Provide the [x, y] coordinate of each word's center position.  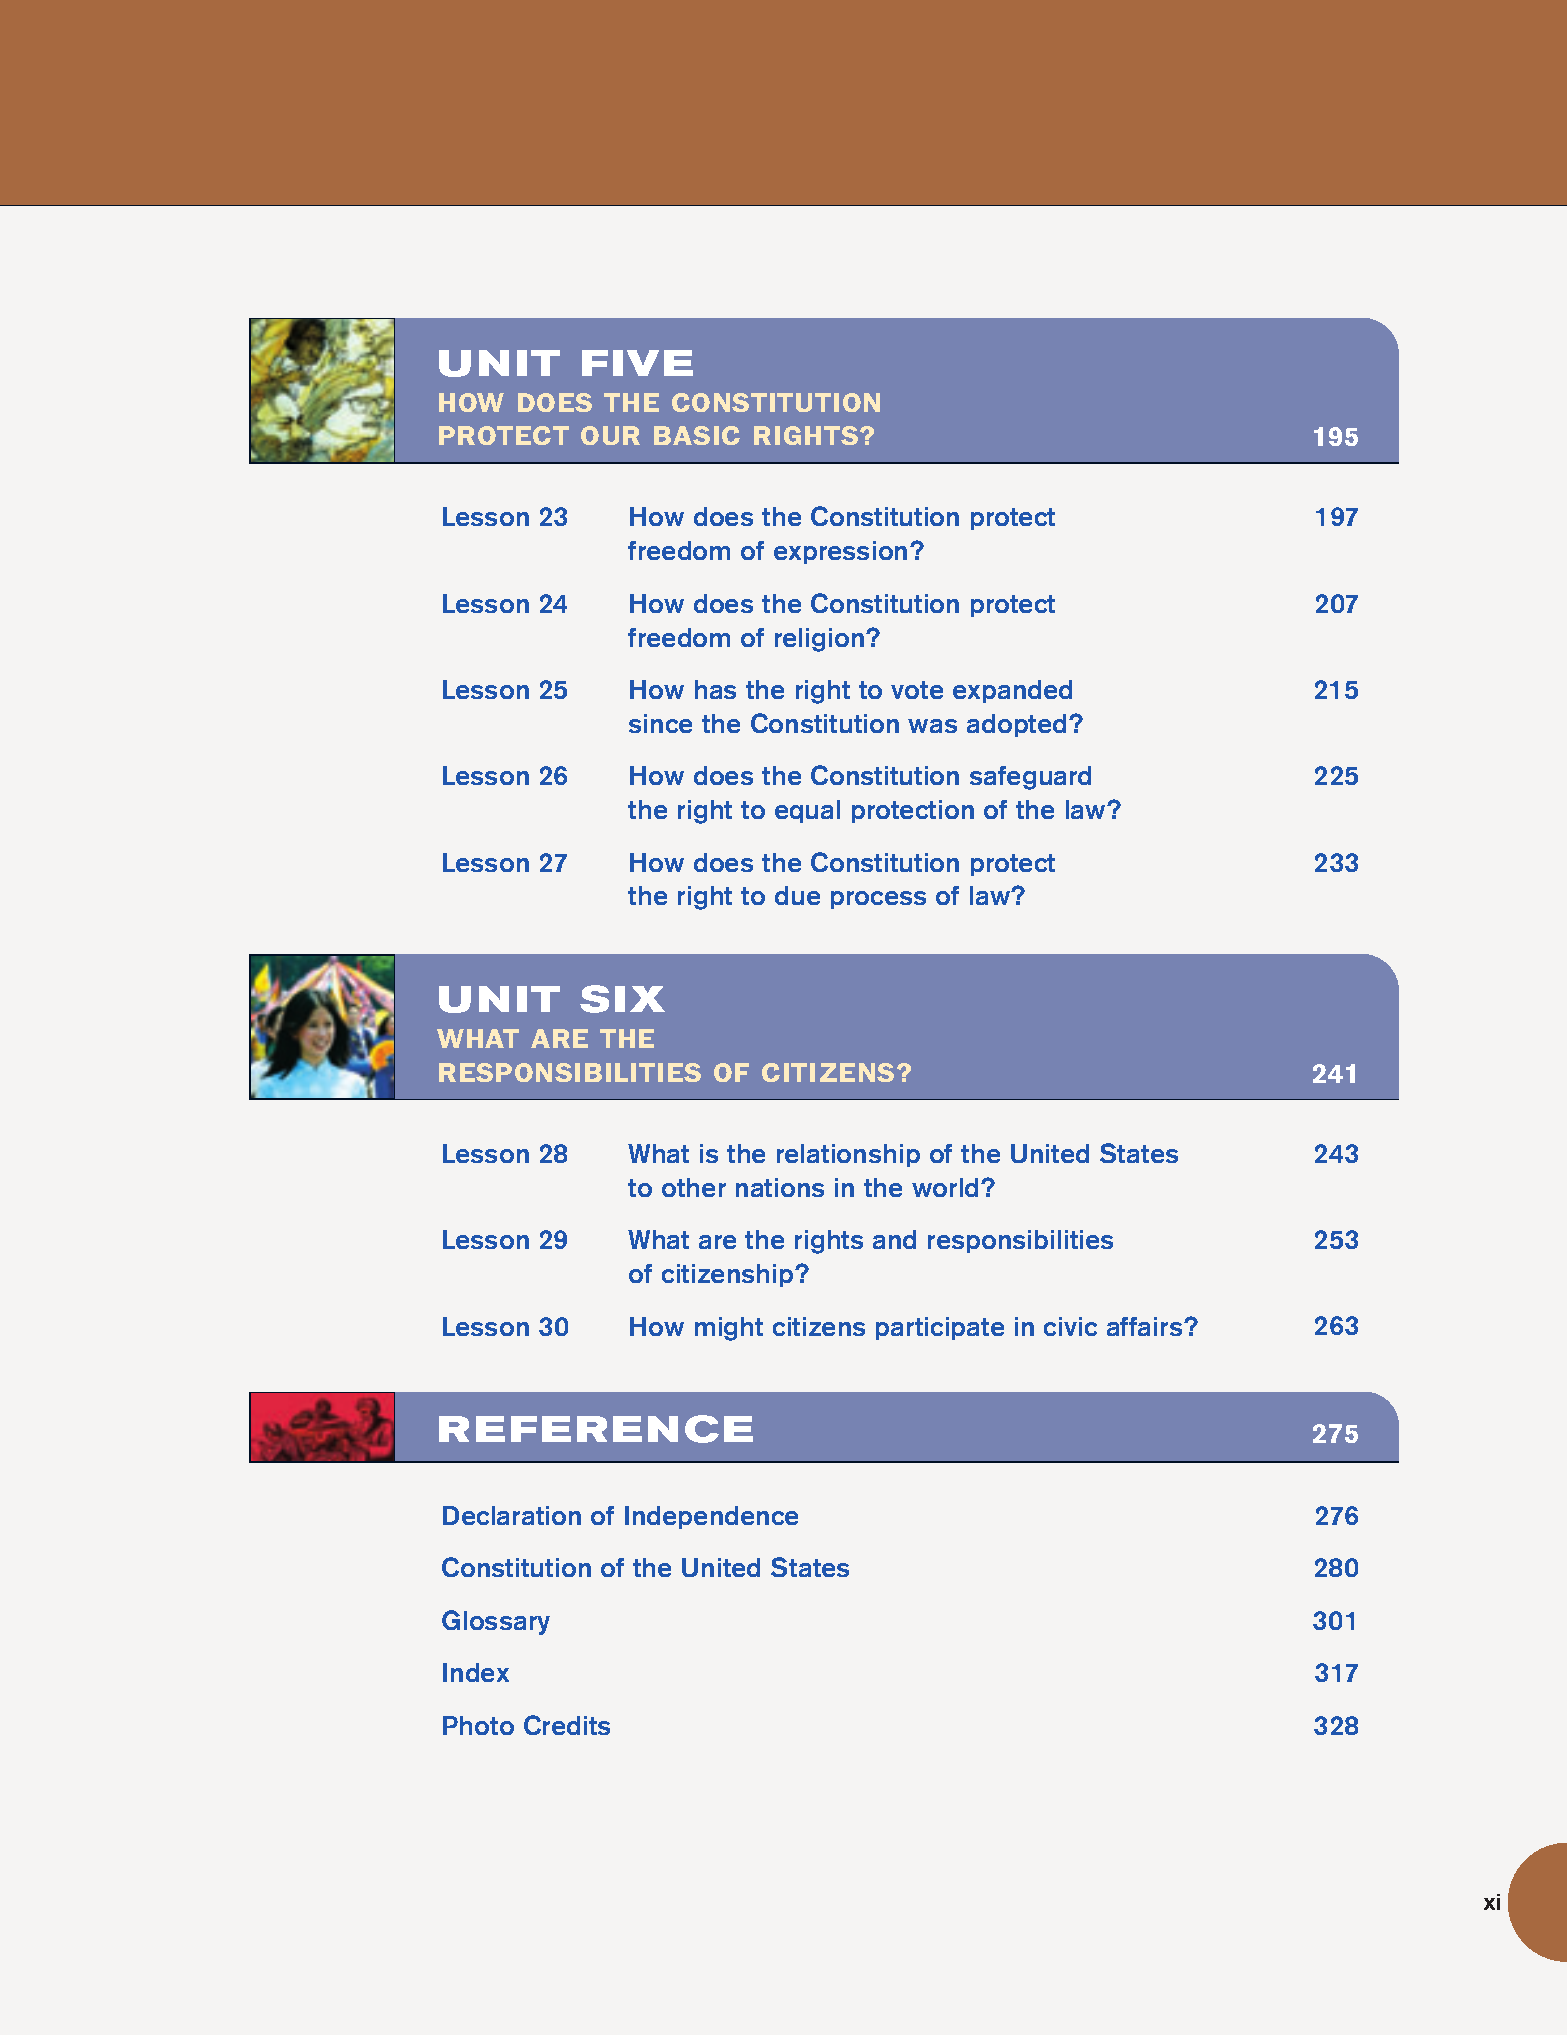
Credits [567, 1725]
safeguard [1030, 778]
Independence [711, 1517]
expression [840, 552]
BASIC [697, 435]
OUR [610, 435]
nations [780, 1187]
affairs [1146, 1326]
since [660, 723]
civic [1070, 1326]
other [694, 1187]
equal [807, 811]
